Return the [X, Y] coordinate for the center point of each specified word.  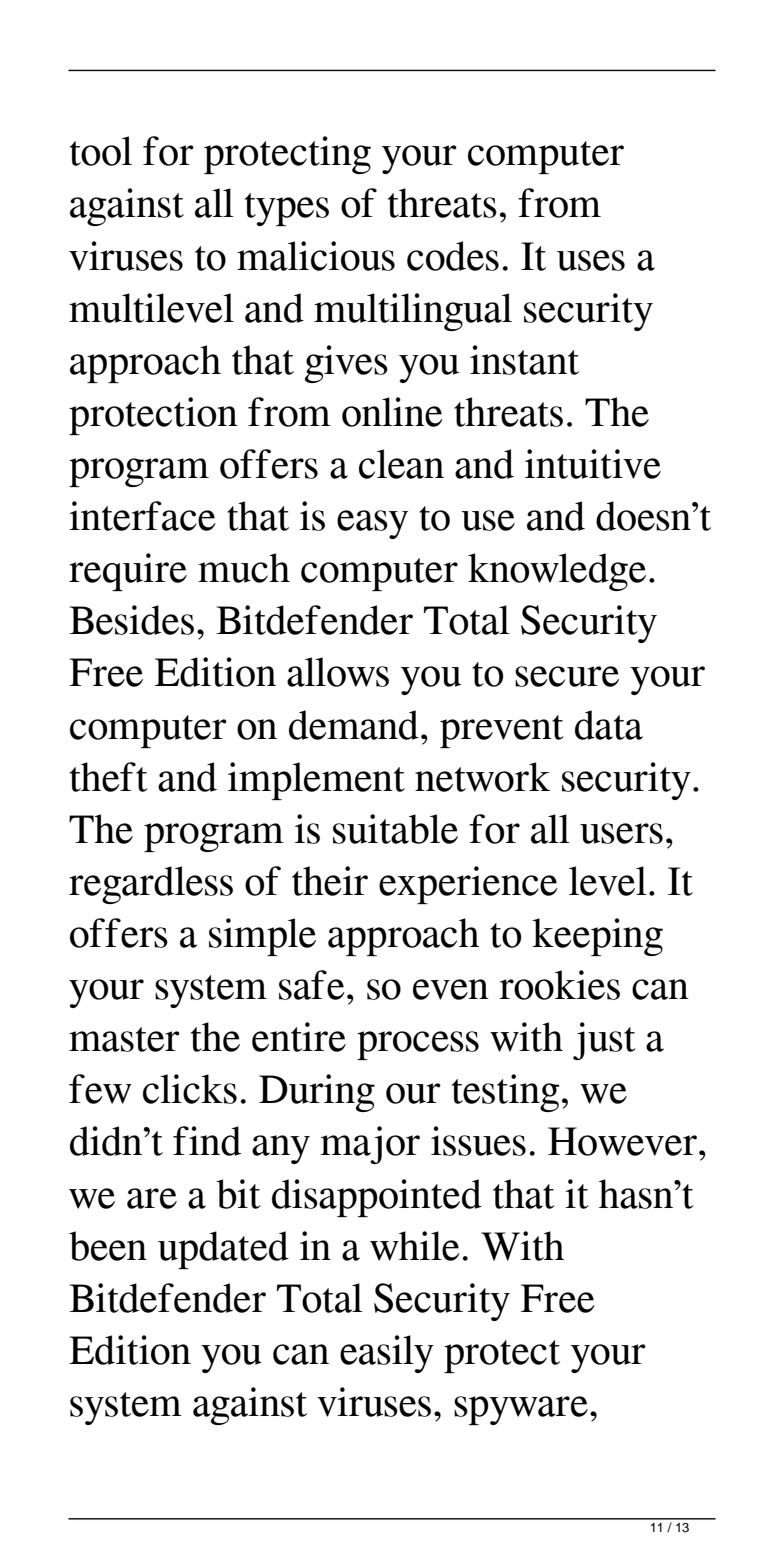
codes [453, 256]
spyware [521, 1410]
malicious [316, 256]
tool [101, 151]
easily [387, 1354]
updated [223, 1250]
